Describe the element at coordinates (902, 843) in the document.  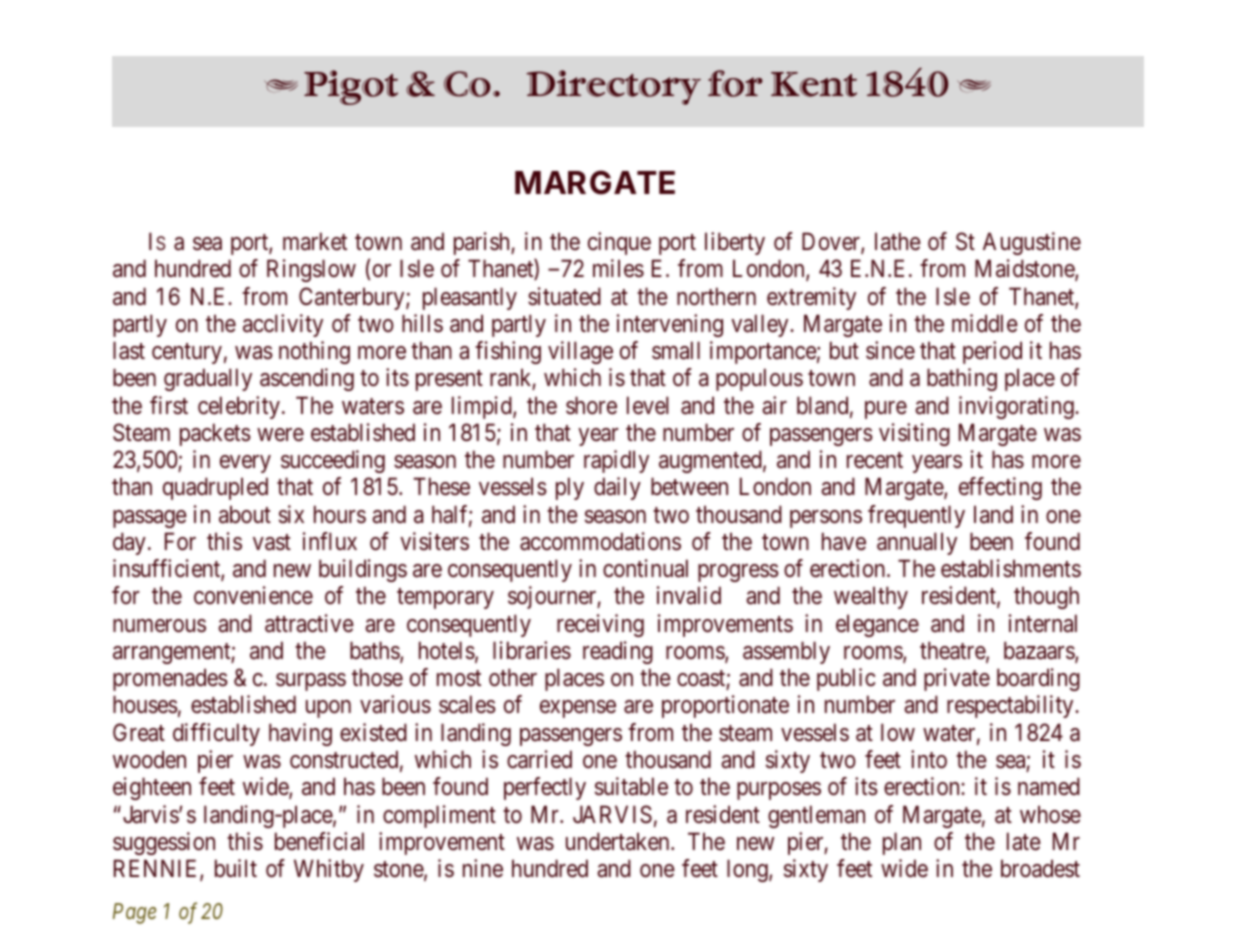
I see `plan` at that location.
